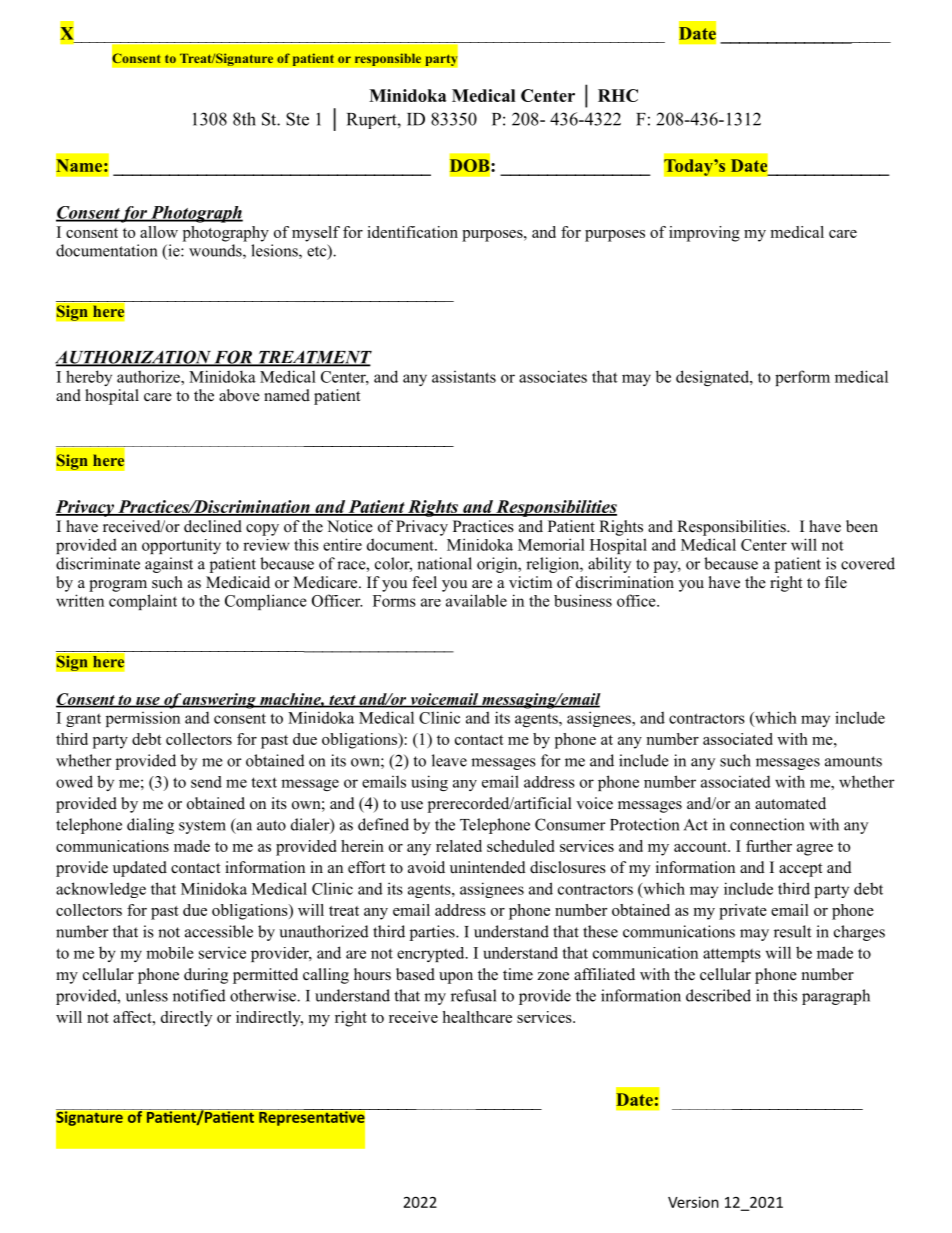  I want to click on unless, so click(147, 995).
